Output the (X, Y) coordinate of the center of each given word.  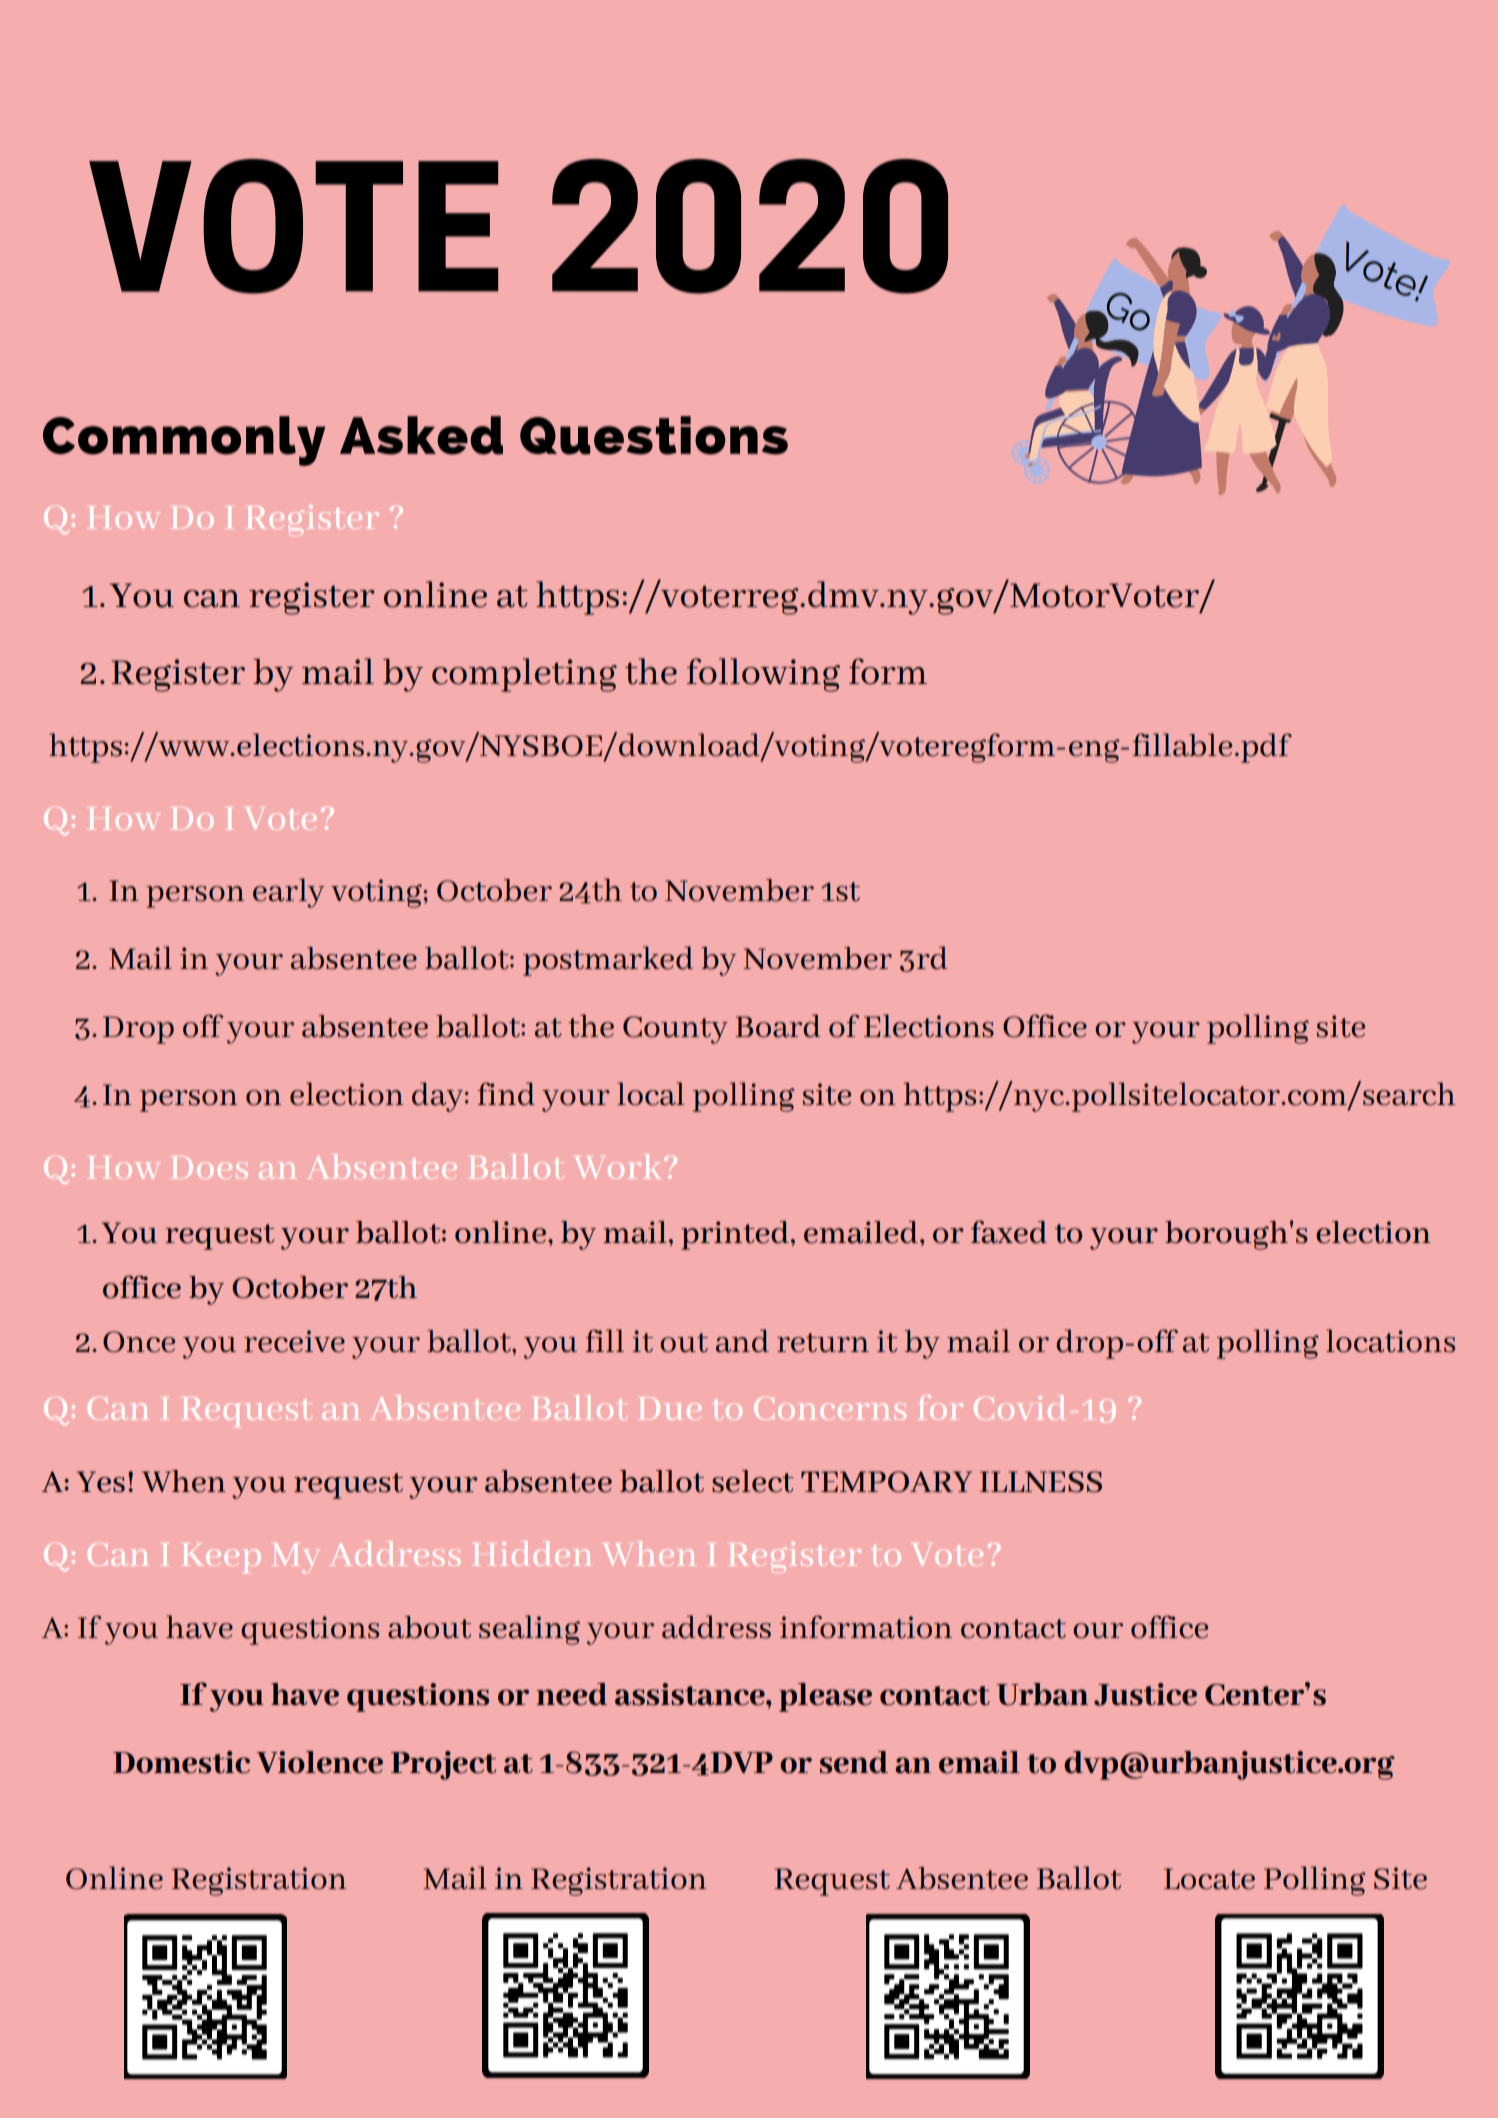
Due (669, 1408)
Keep (221, 1558)
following (763, 675)
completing (524, 675)
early (288, 893)
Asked (421, 435)
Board (778, 1026)
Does (209, 1167)
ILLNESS (1041, 1482)
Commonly (184, 441)
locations (1390, 1341)
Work (620, 1166)
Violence (319, 1762)
